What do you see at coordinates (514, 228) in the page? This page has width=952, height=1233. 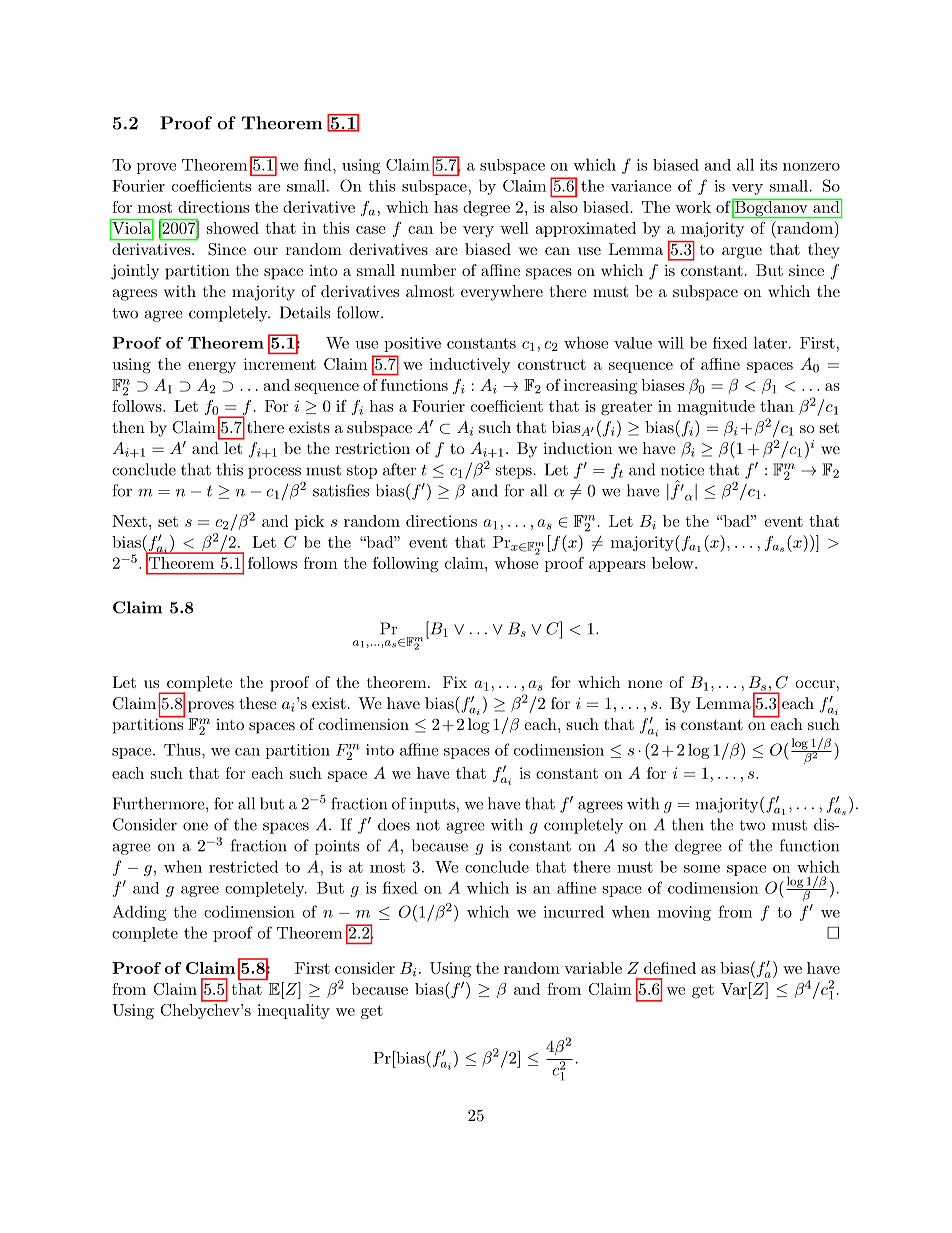 I see `well` at bounding box center [514, 228].
